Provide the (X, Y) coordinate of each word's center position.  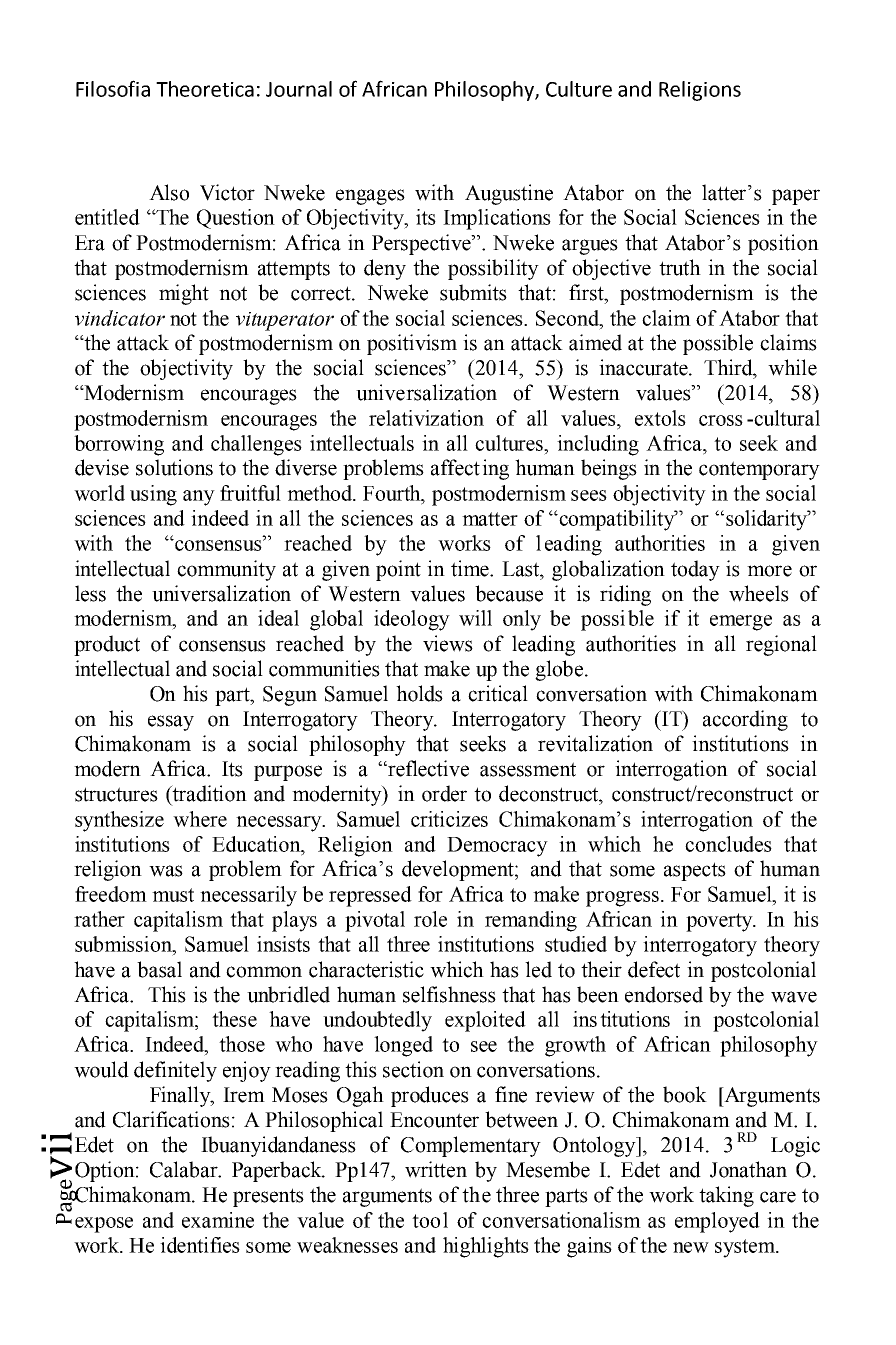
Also (169, 192)
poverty (720, 922)
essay (171, 723)
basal (159, 969)
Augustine (509, 194)
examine (218, 1220)
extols (660, 418)
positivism (412, 344)
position (783, 244)
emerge (741, 623)
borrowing (119, 445)
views (448, 643)
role (430, 919)
